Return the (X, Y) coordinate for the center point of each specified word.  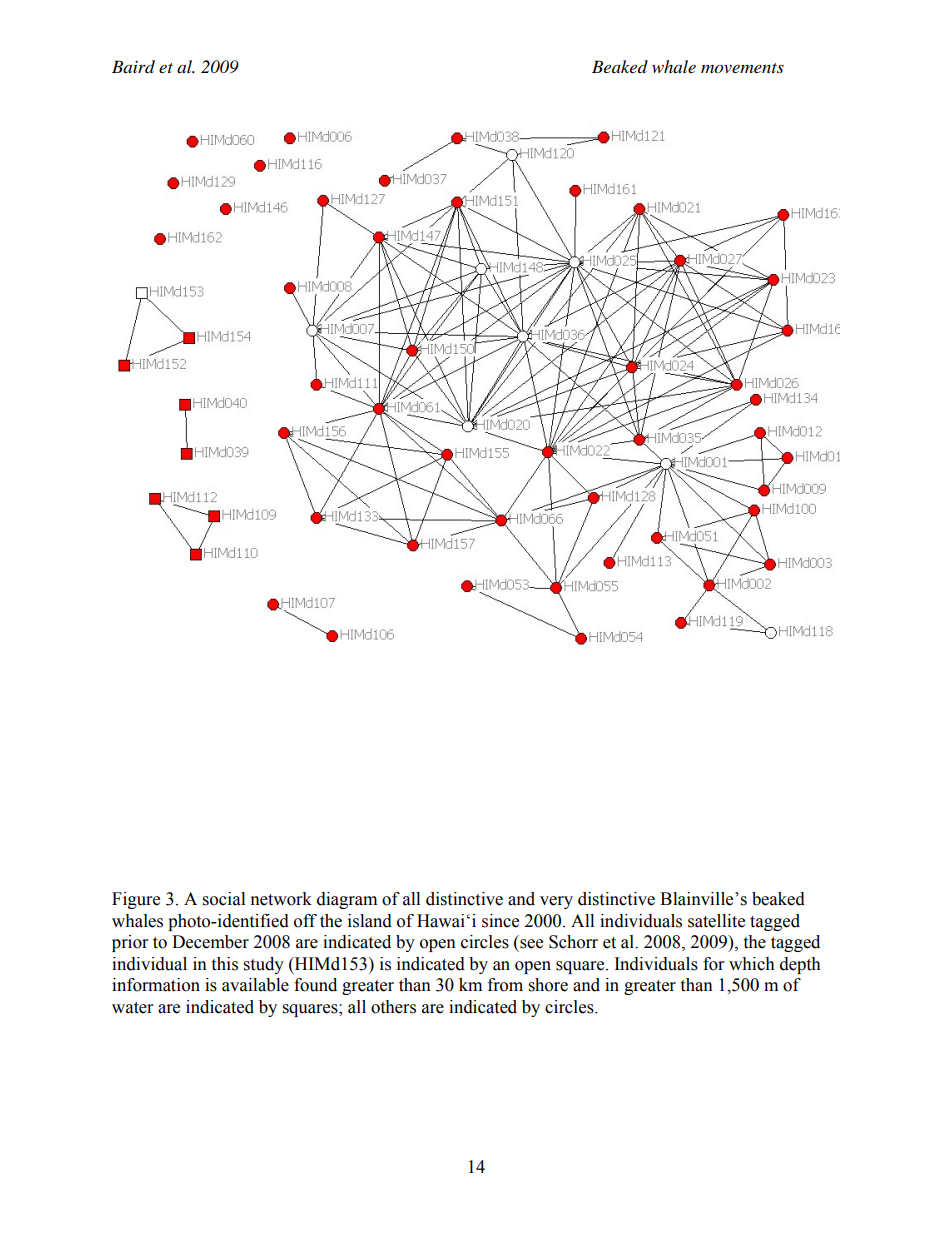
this (224, 964)
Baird (133, 67)
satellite (716, 921)
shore (548, 985)
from (505, 985)
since (500, 921)
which (752, 964)
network (281, 899)
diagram (347, 900)
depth (800, 965)
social (224, 899)
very (556, 902)
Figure (136, 900)
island (370, 921)
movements (742, 68)
